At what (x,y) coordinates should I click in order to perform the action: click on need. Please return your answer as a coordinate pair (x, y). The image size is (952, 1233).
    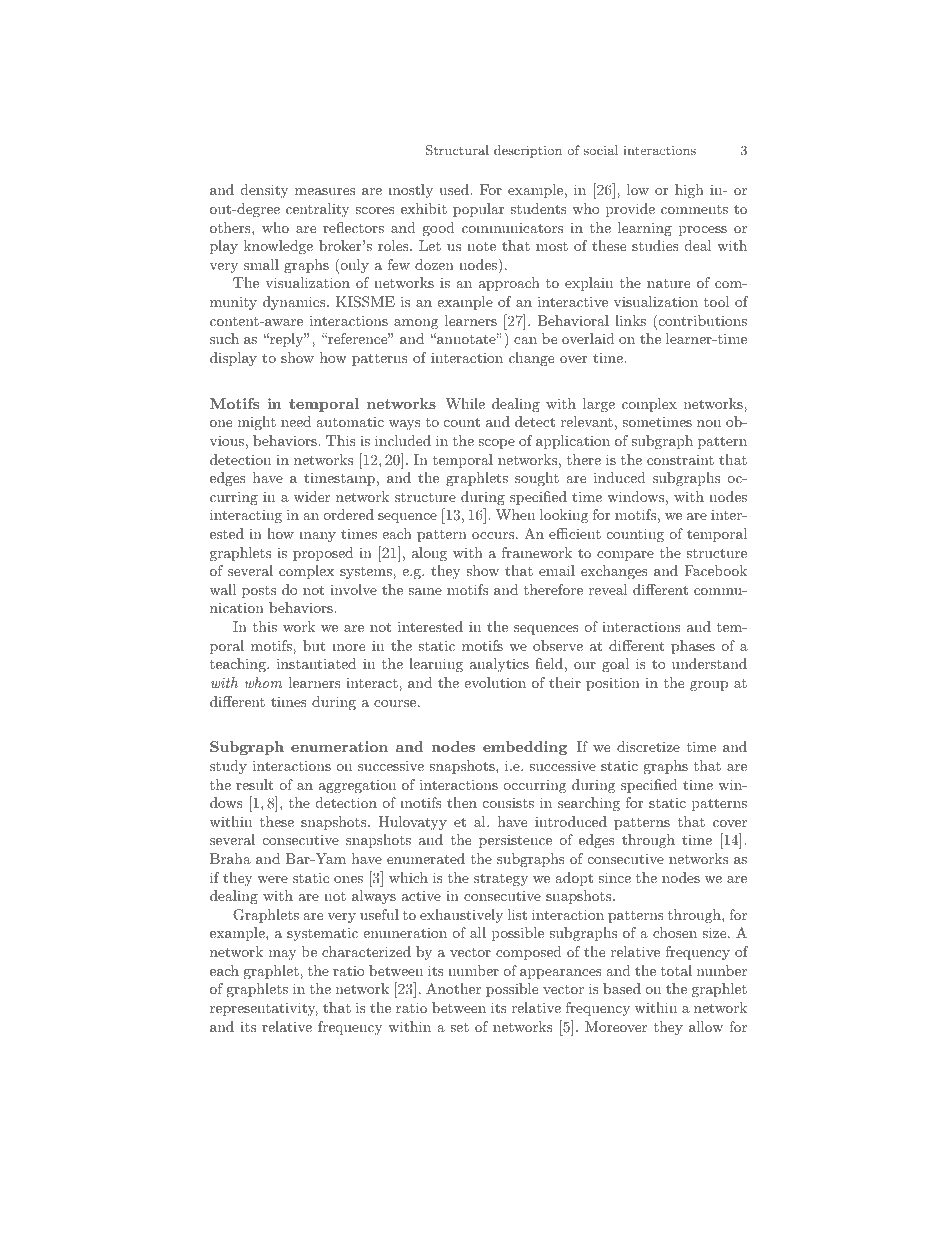
    Looking at the image, I should click on (296, 421).
